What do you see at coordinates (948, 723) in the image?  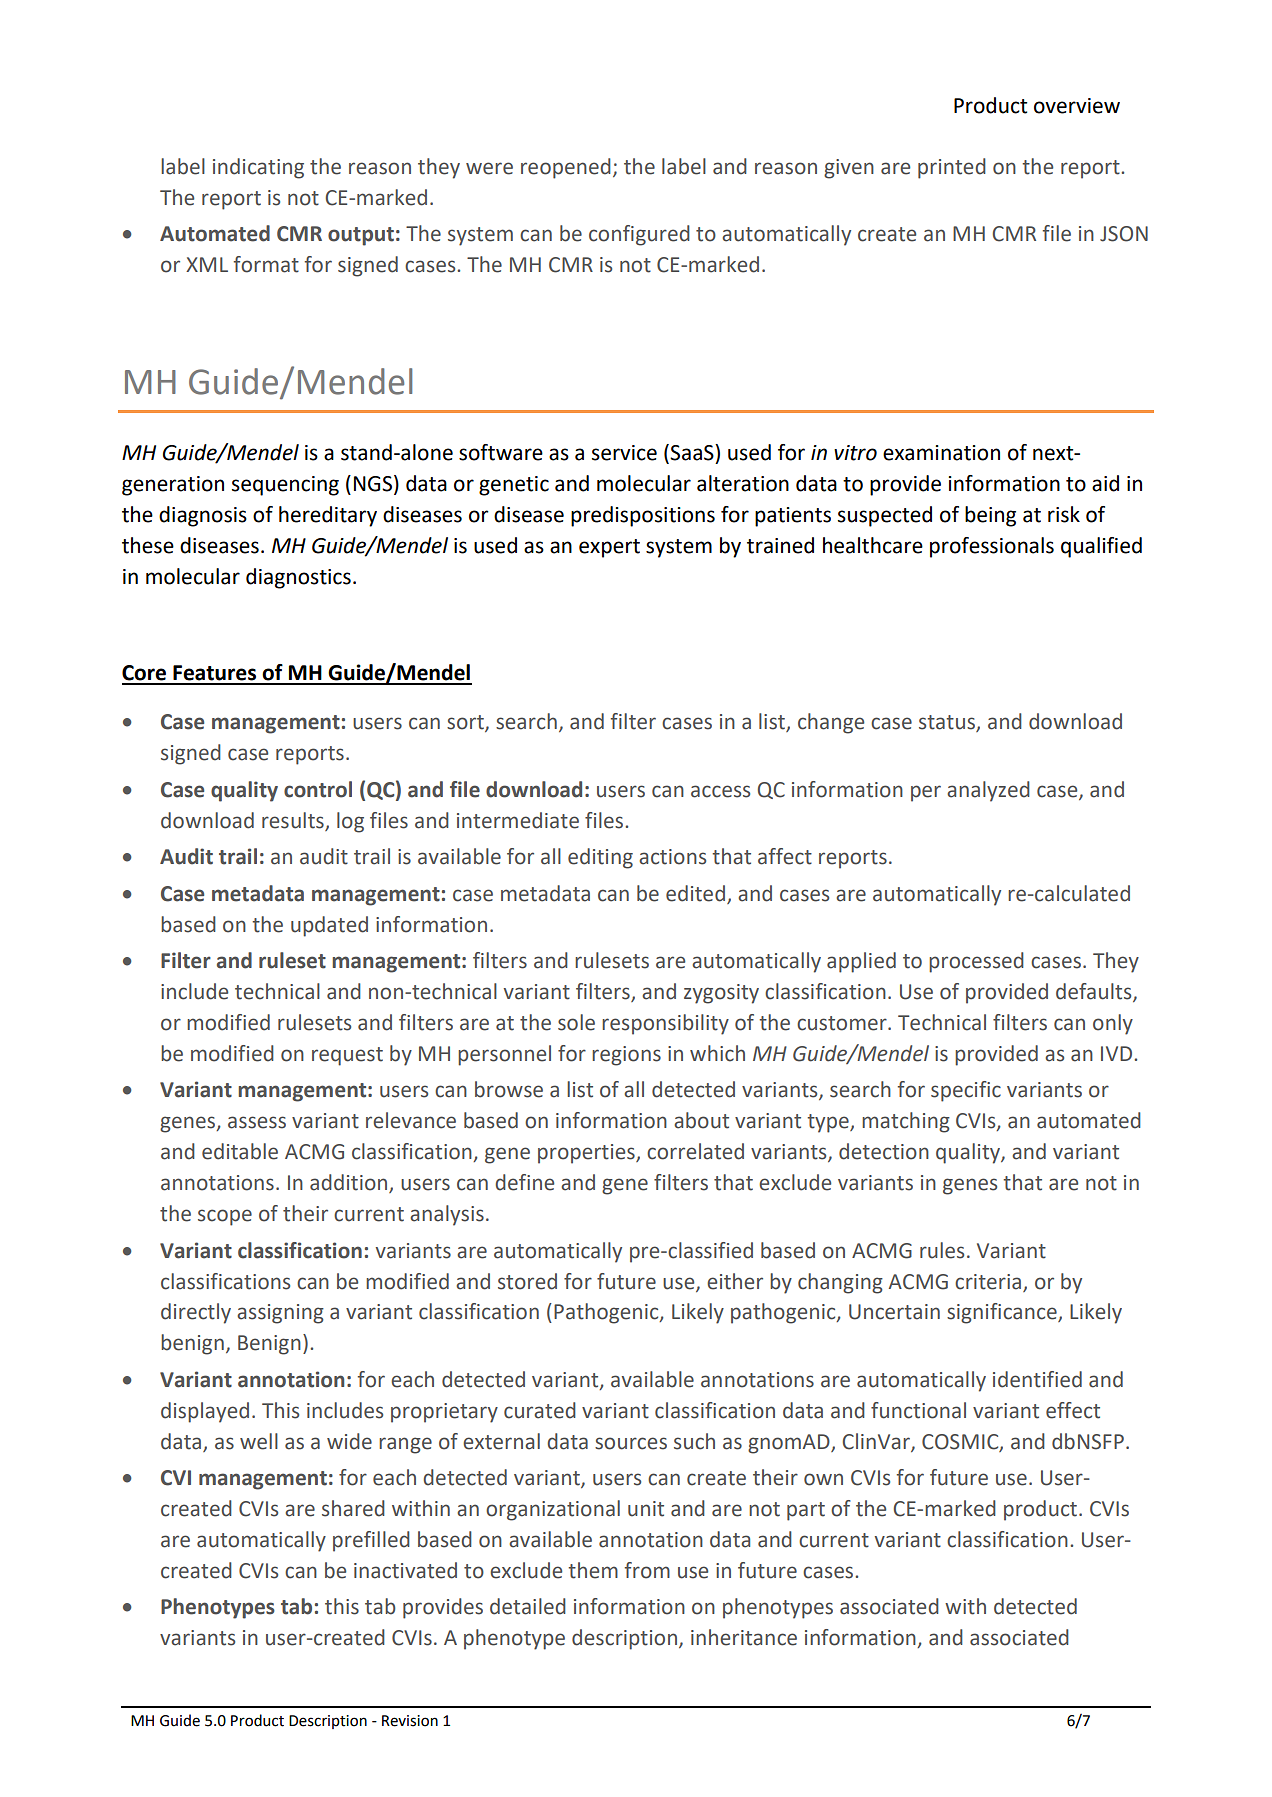 I see `status` at bounding box center [948, 723].
